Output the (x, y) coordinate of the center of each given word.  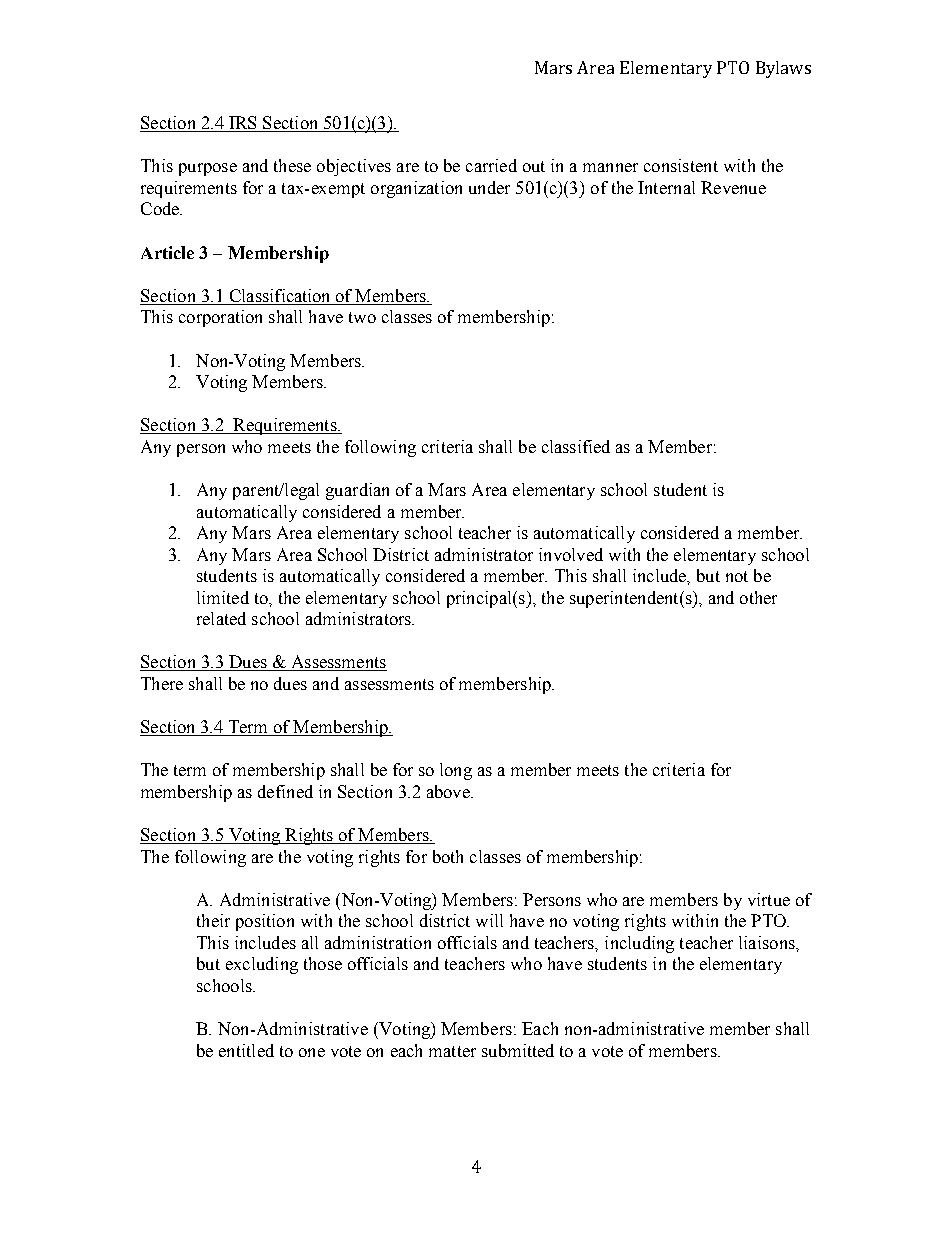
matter (452, 1051)
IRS (243, 124)
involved (571, 554)
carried (491, 165)
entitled (246, 1050)
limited (223, 597)
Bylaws (783, 69)
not (737, 576)
